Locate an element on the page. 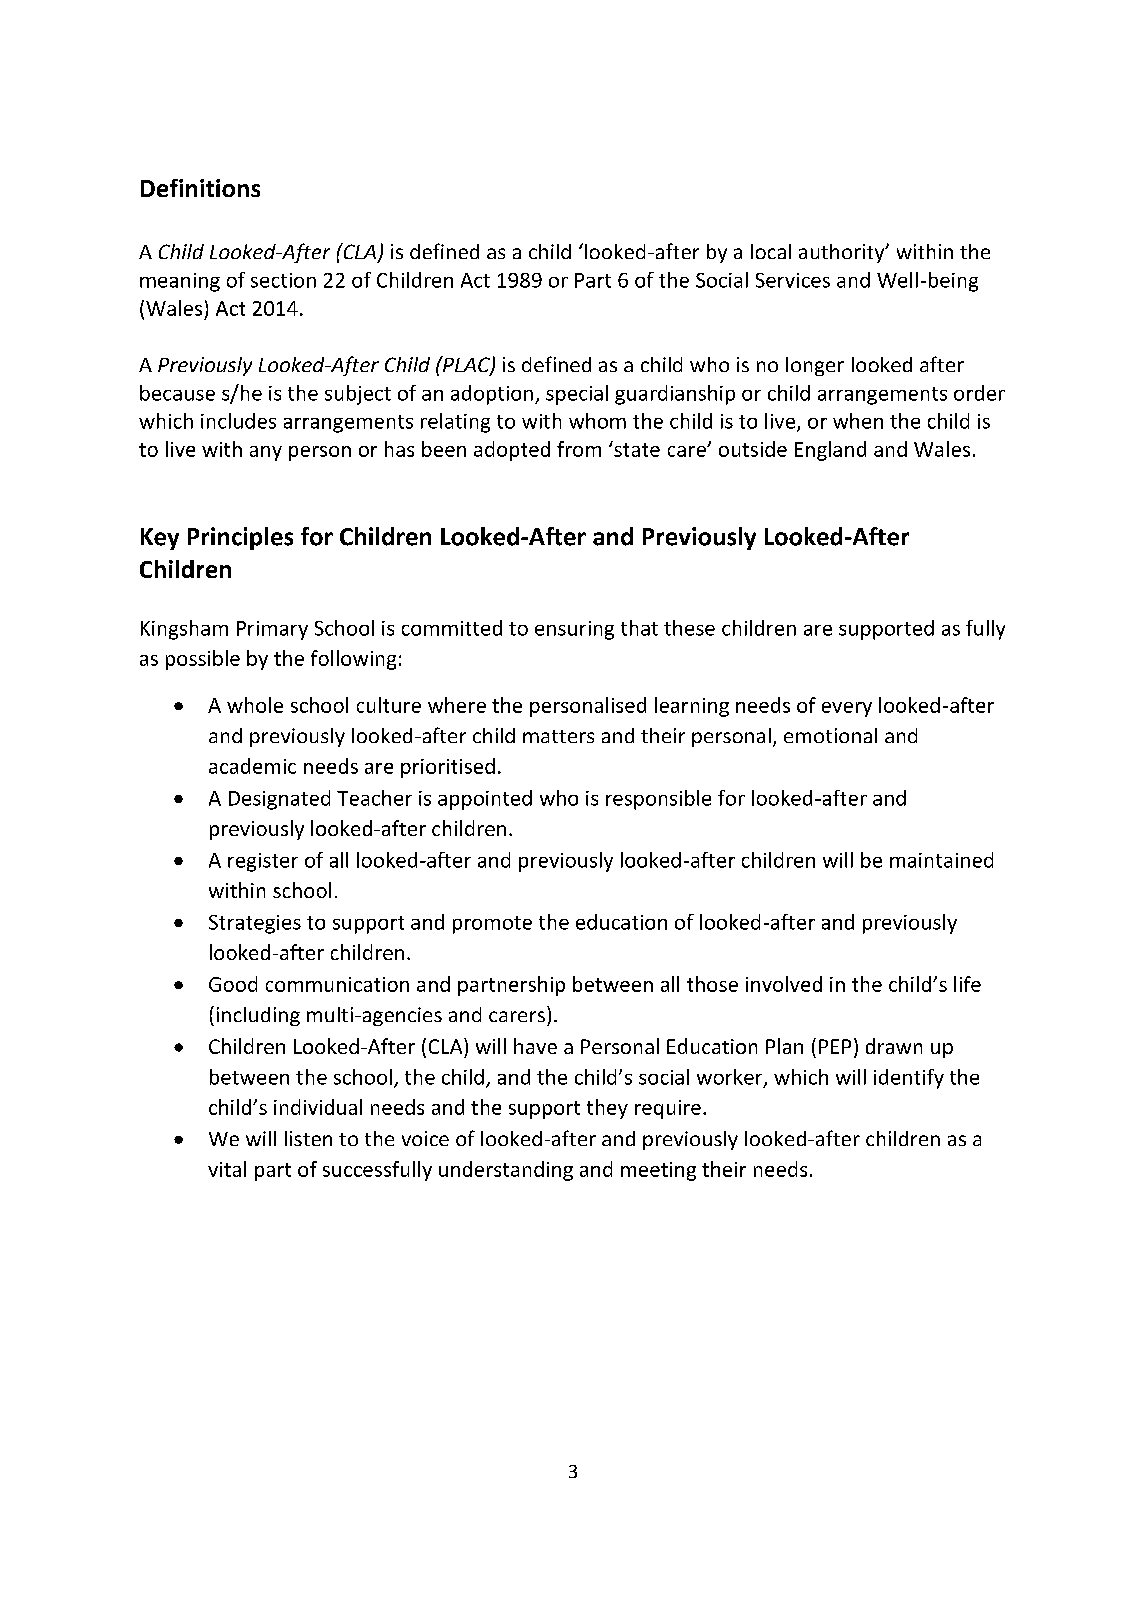  listen is located at coordinates (308, 1138).
